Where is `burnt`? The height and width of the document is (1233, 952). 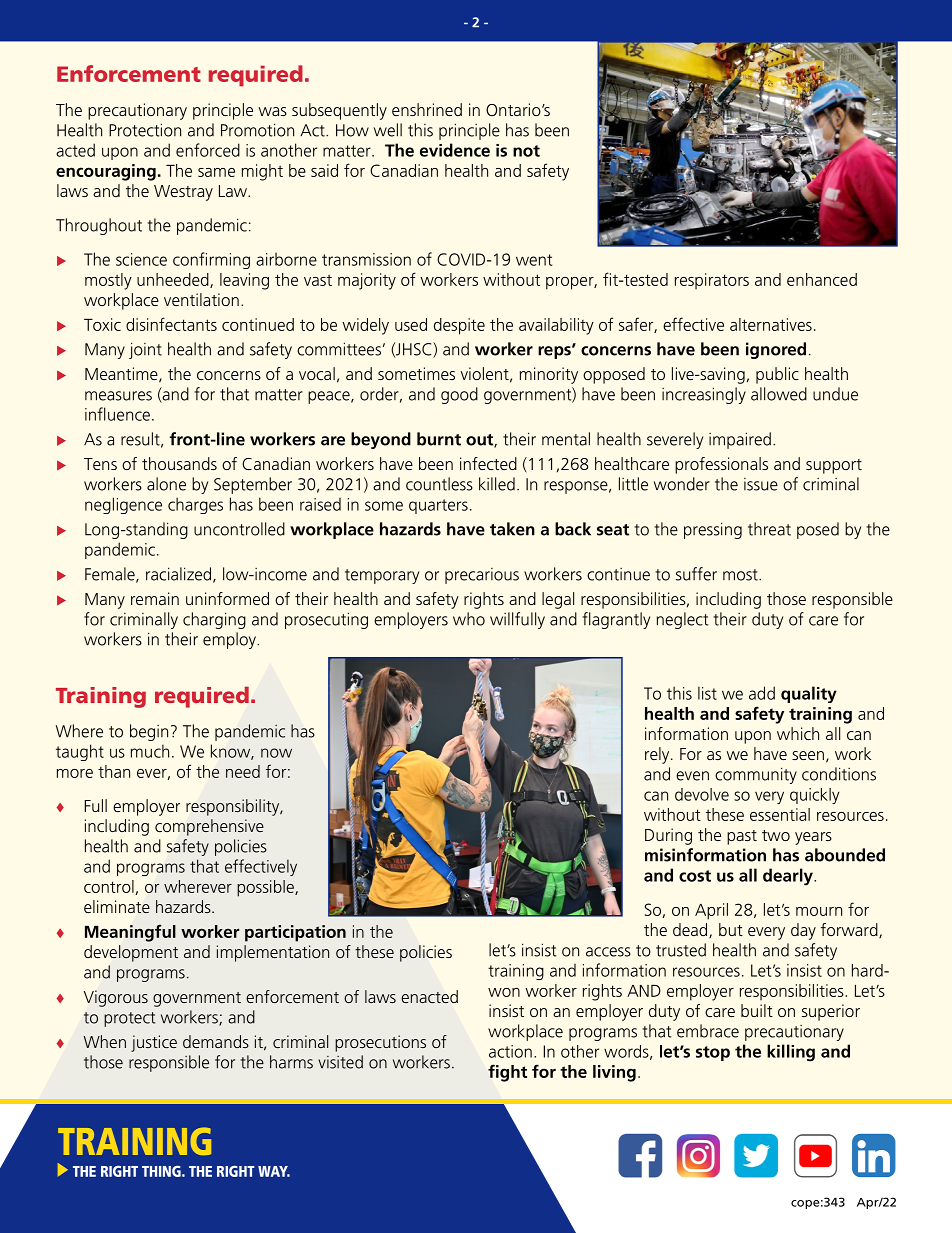 burnt is located at coordinates (439, 439).
